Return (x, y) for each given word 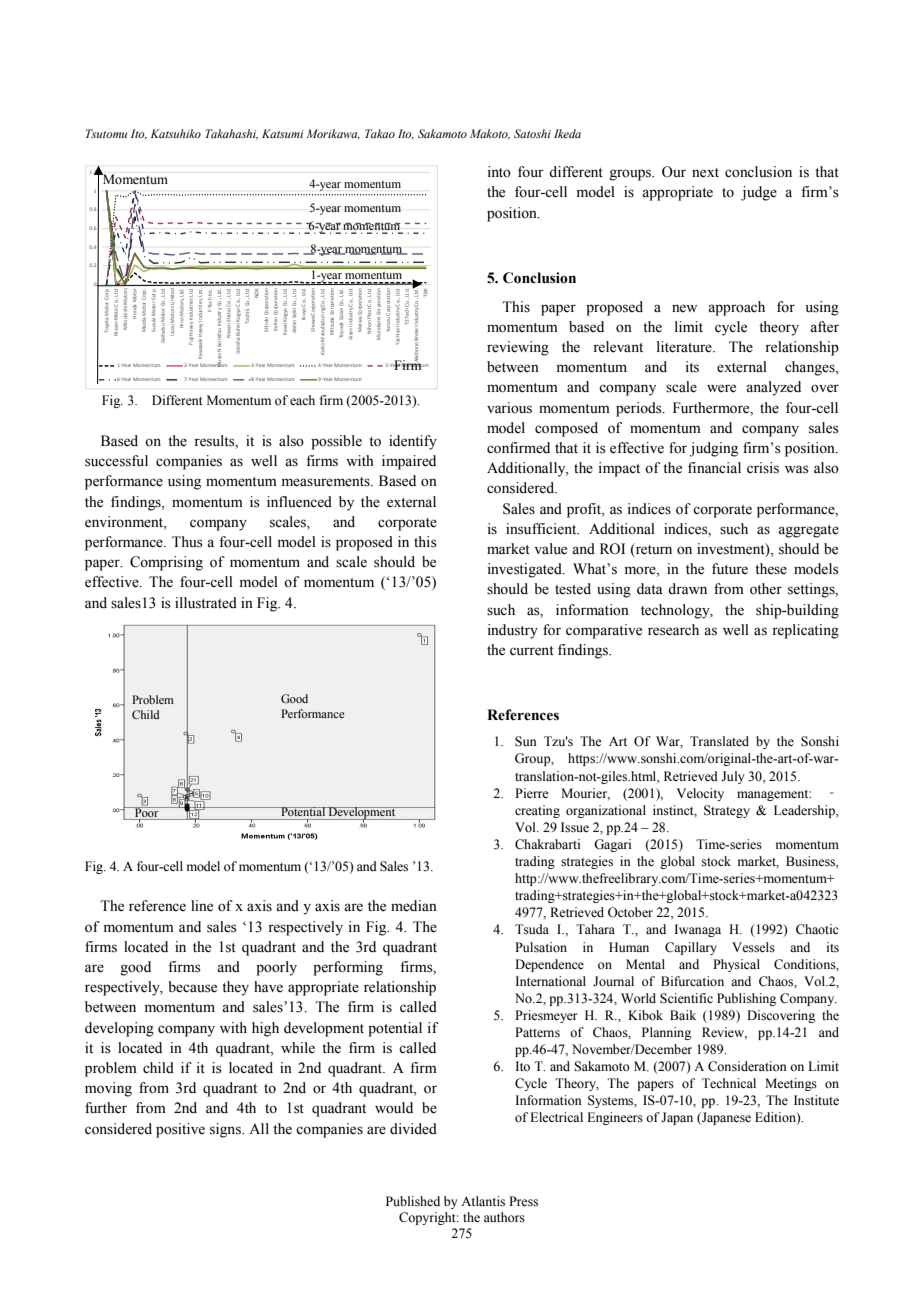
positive (180, 1130)
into (499, 172)
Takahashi (231, 134)
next (705, 173)
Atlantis (483, 1201)
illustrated (206, 603)
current (532, 651)
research (673, 630)
